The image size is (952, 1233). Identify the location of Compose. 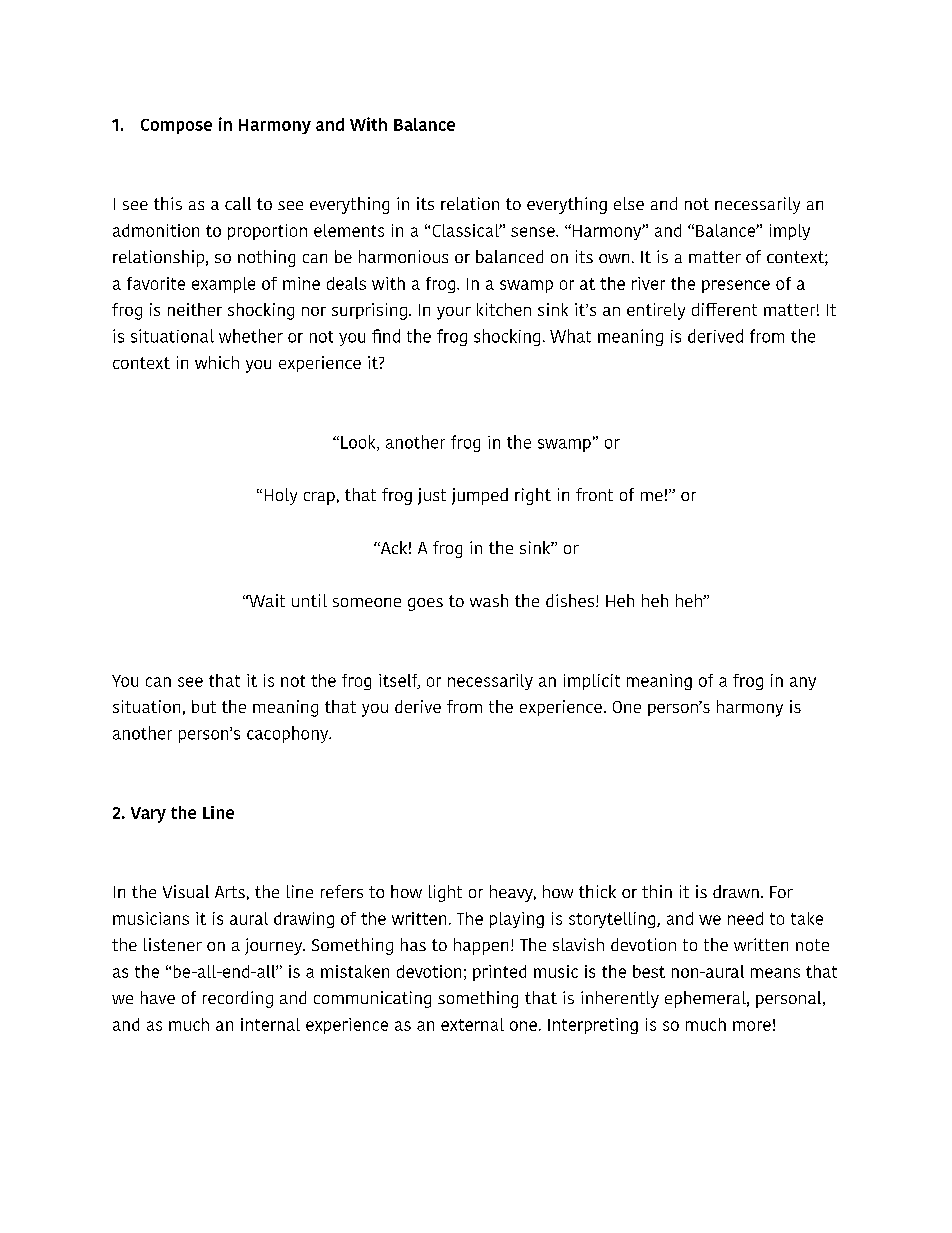
(176, 126).
